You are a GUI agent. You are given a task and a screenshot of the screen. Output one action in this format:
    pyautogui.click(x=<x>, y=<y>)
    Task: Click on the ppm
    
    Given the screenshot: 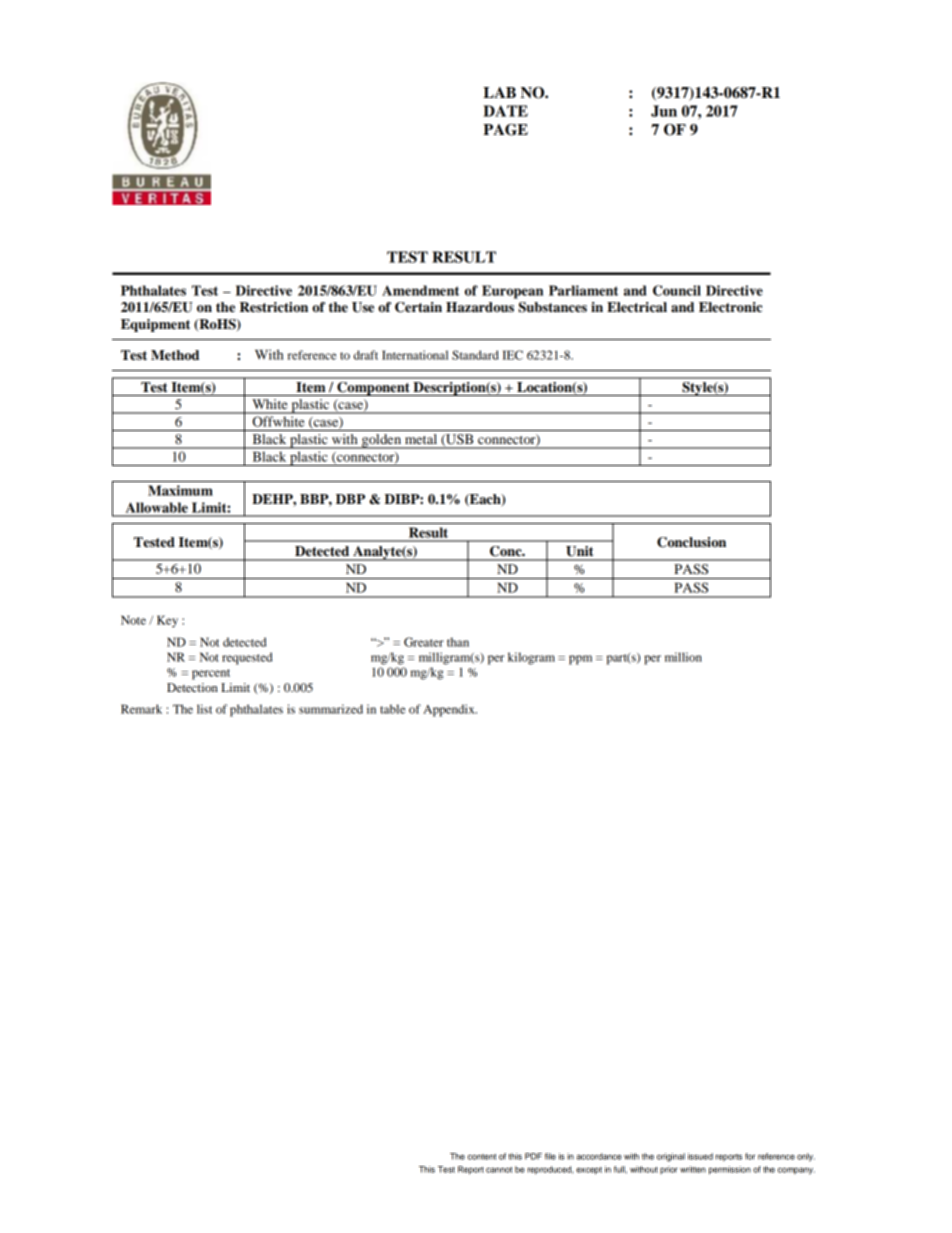 What is the action you would take?
    pyautogui.click(x=580, y=660)
